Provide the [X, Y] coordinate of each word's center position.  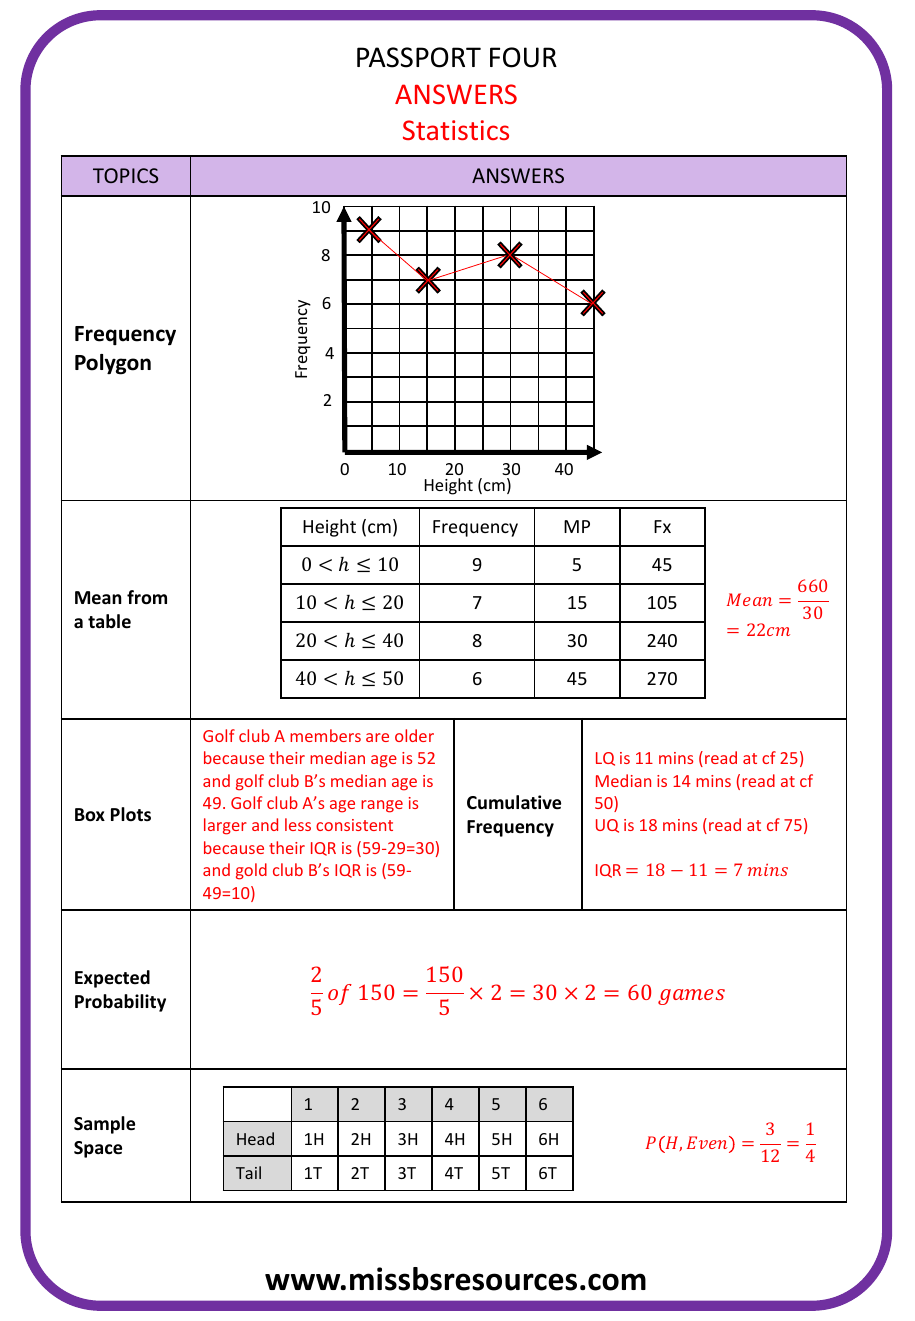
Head [255, 1138]
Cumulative [514, 802]
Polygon [113, 364]
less [298, 824]
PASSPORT [419, 57]
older [414, 735]
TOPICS [125, 175]
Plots [131, 814]
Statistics [456, 130]
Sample [104, 1125]
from [147, 597]
